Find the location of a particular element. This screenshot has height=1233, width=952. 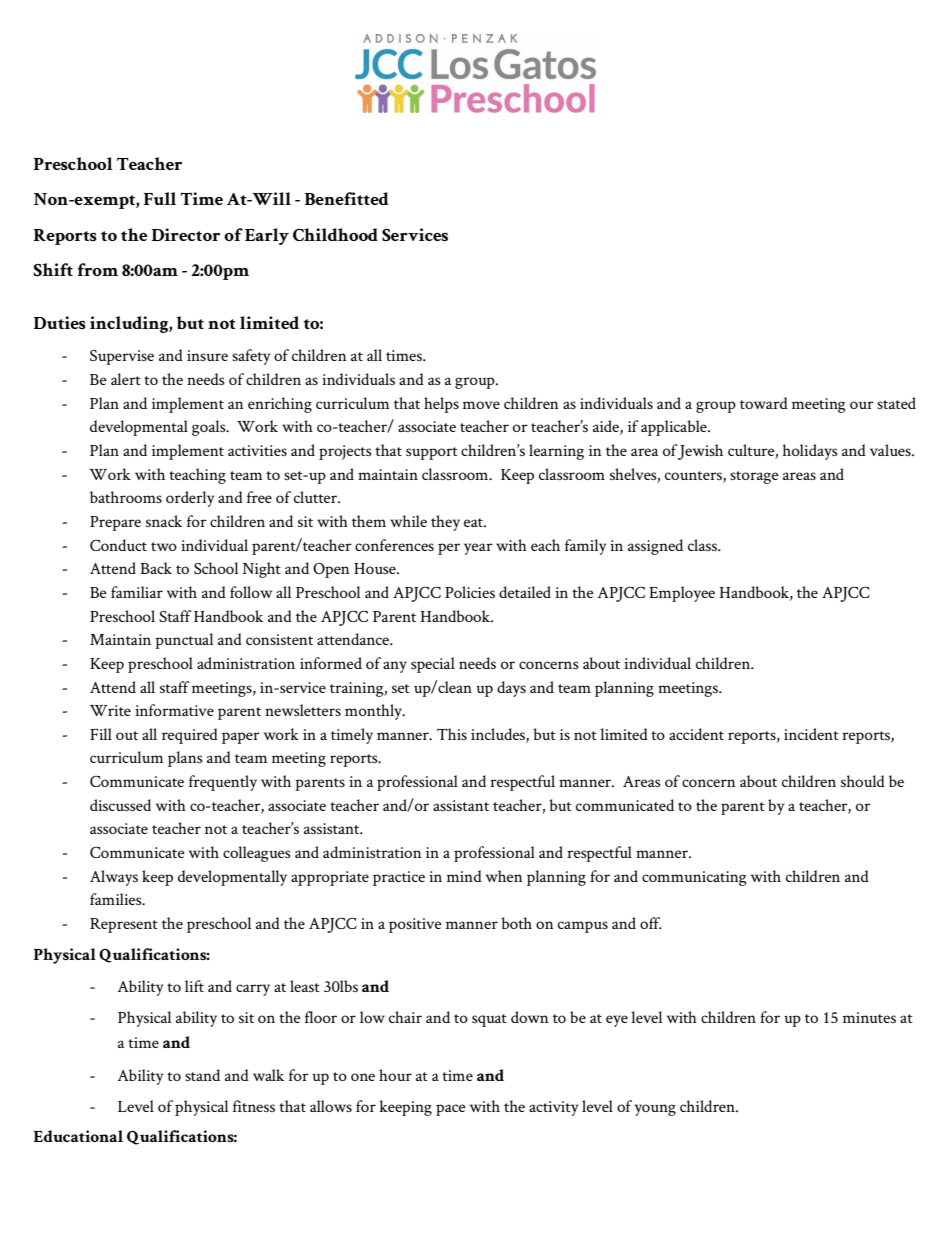

toward is located at coordinates (764, 403).
